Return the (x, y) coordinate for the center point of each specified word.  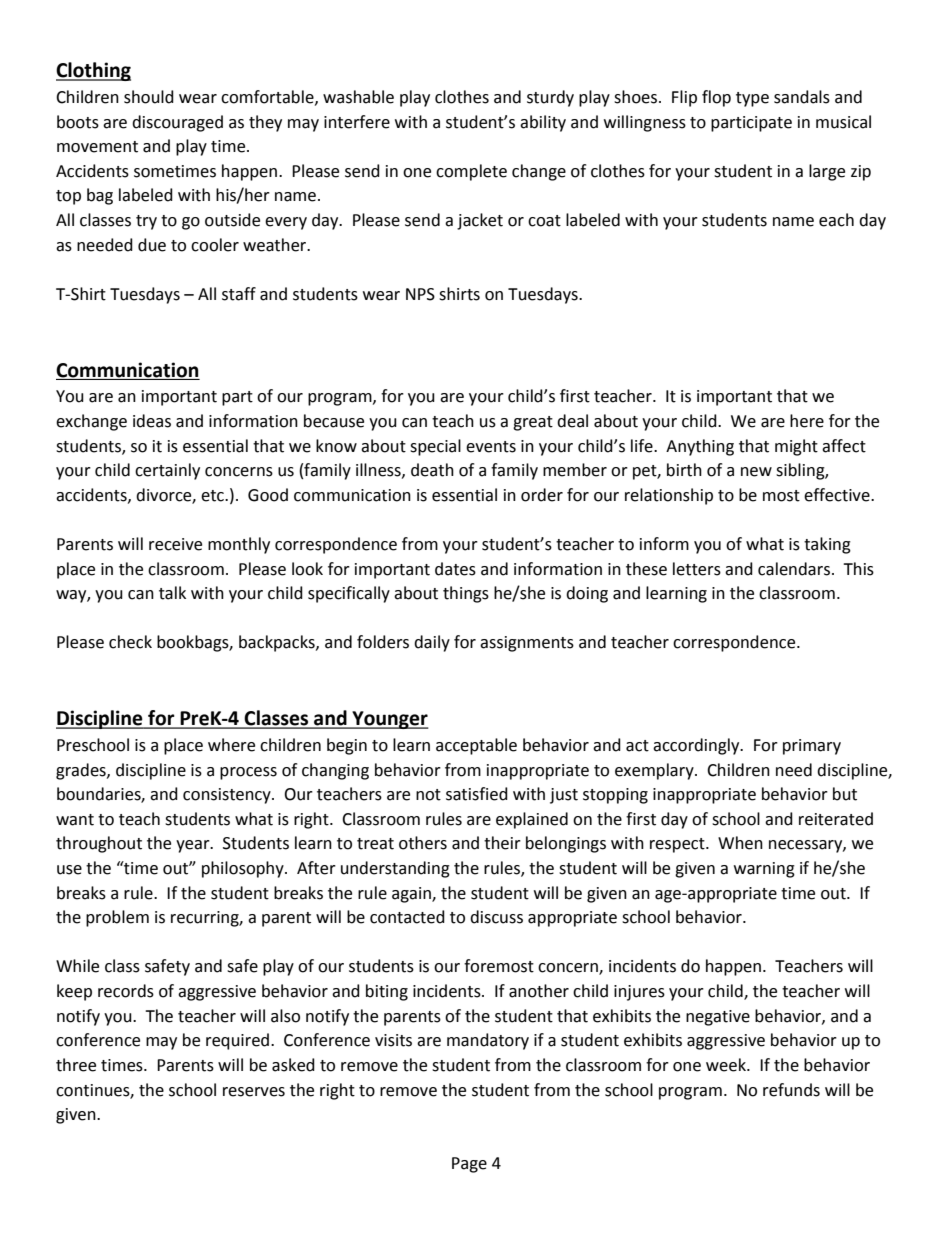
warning (764, 870)
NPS (420, 294)
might (796, 447)
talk (172, 593)
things (466, 594)
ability (543, 123)
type (752, 99)
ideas (152, 421)
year (194, 846)
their (502, 843)
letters (697, 569)
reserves (254, 1092)
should (149, 97)
